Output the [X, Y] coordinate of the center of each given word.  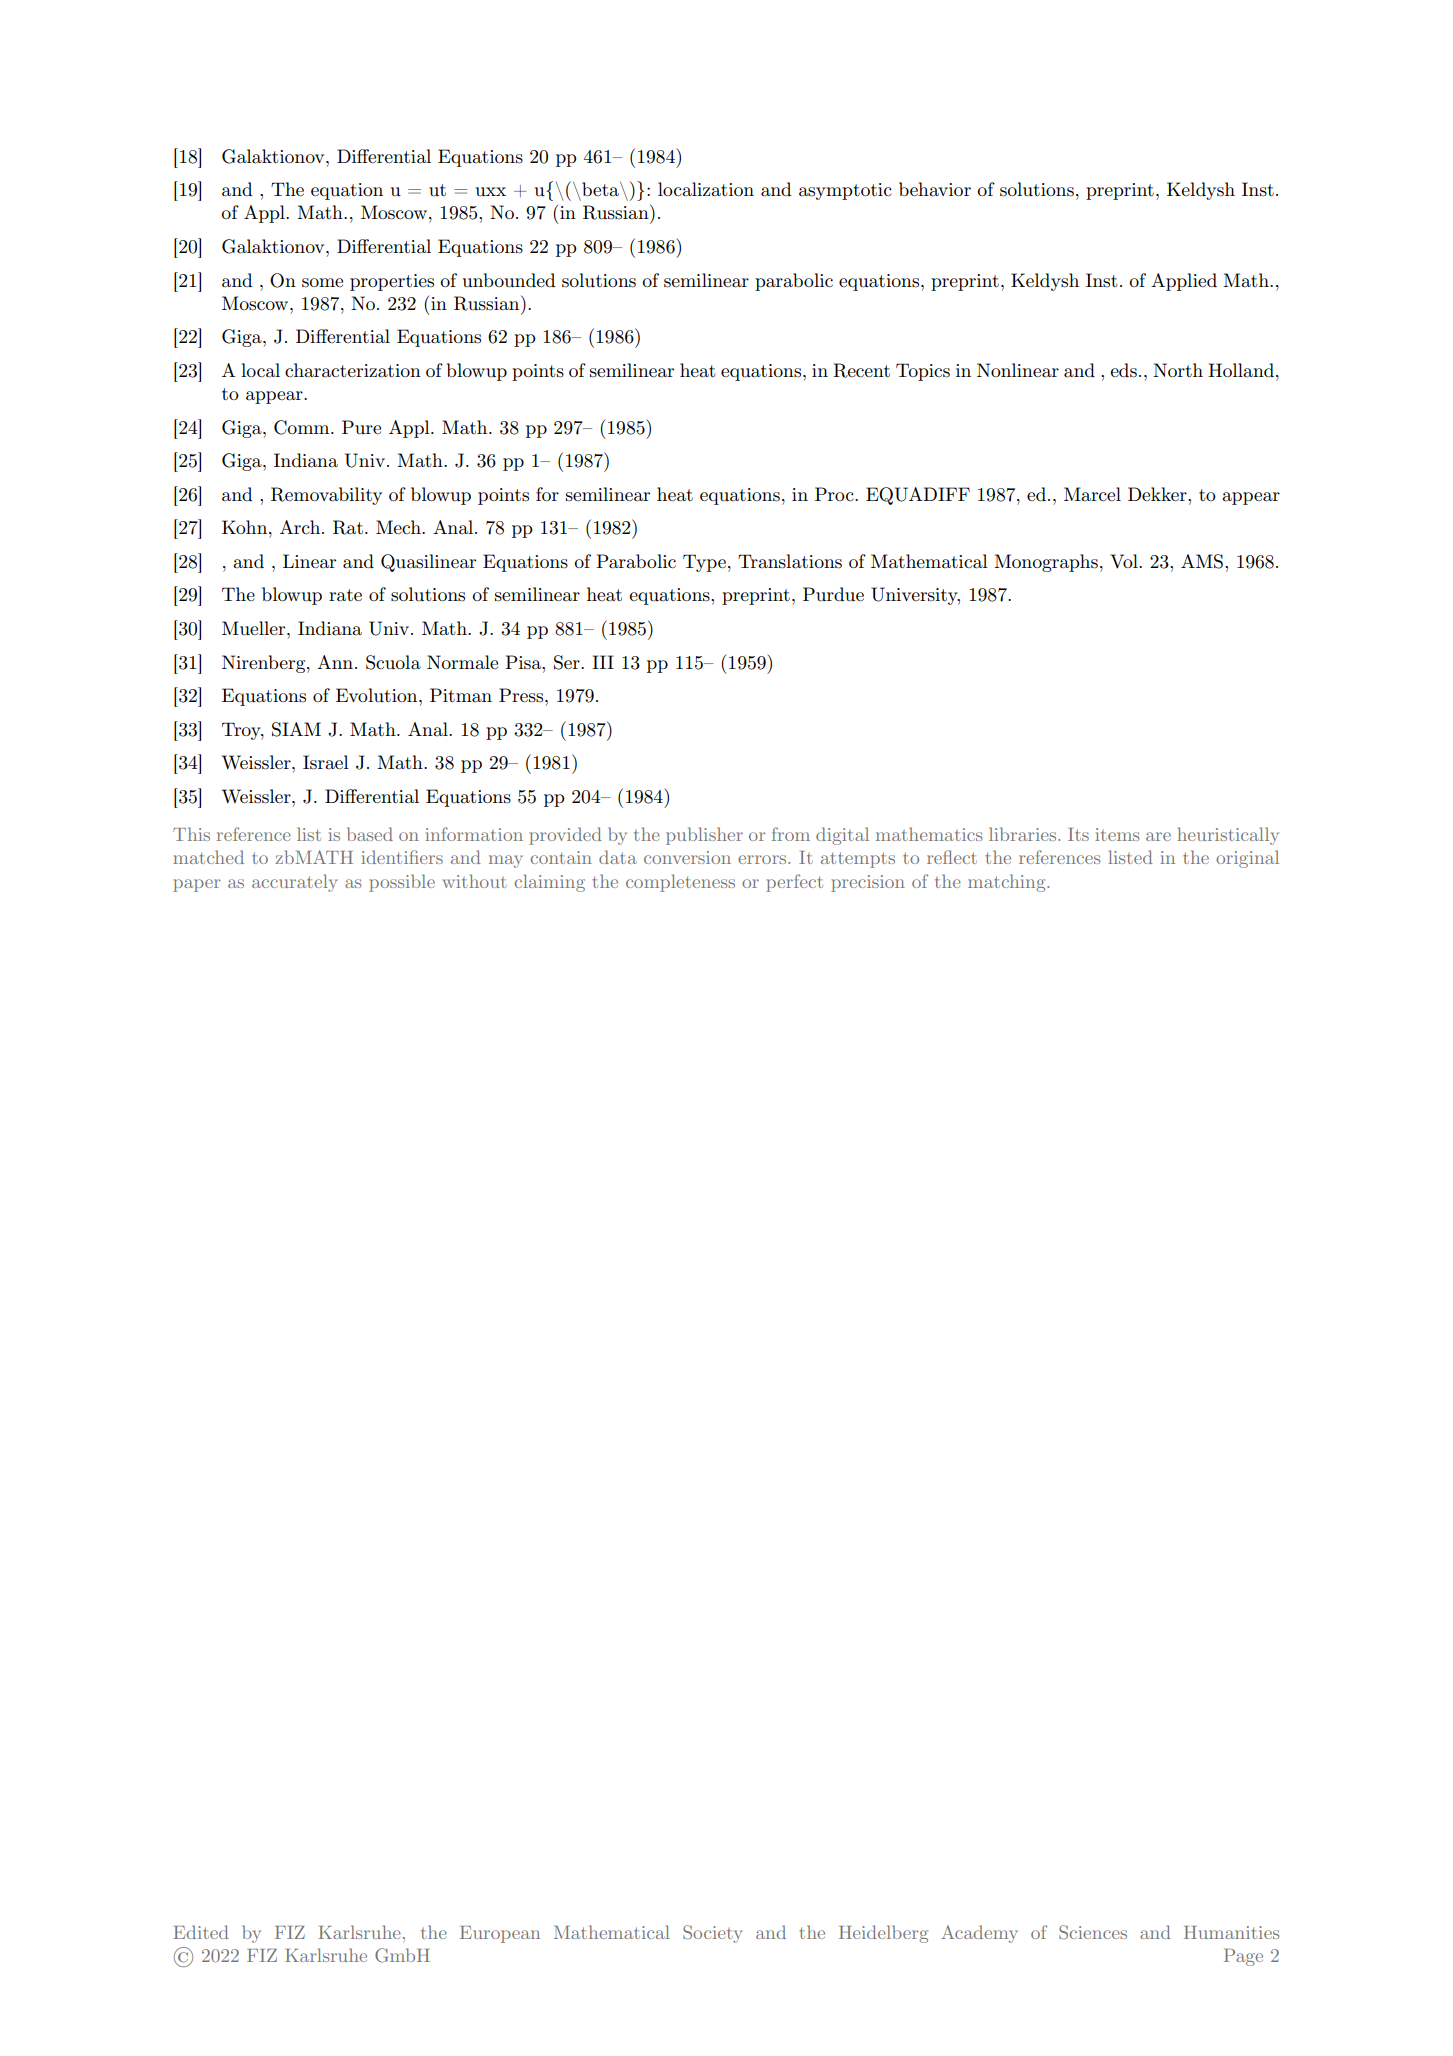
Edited [201, 1932]
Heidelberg [883, 1934]
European [500, 1934]
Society [712, 1934]
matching [1008, 883]
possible [402, 883]
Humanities [1232, 1932]
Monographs [1046, 563]
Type [704, 563]
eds [1123, 370]
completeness [680, 883]
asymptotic [845, 191]
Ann [336, 662]
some [322, 283]
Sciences [1093, 1932]
